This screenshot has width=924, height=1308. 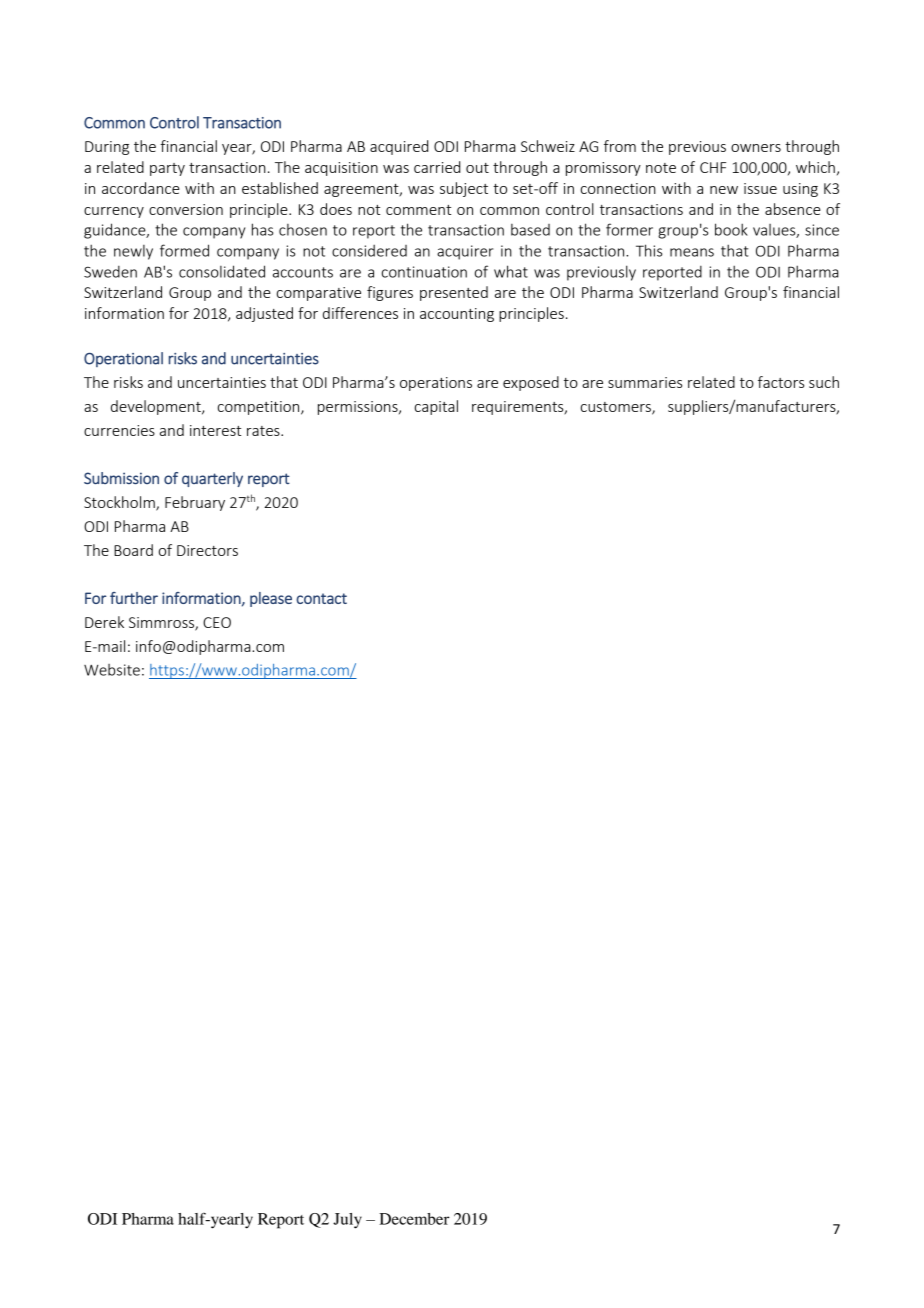 What do you see at coordinates (321, 598) in the screenshot?
I see `contact` at bounding box center [321, 598].
